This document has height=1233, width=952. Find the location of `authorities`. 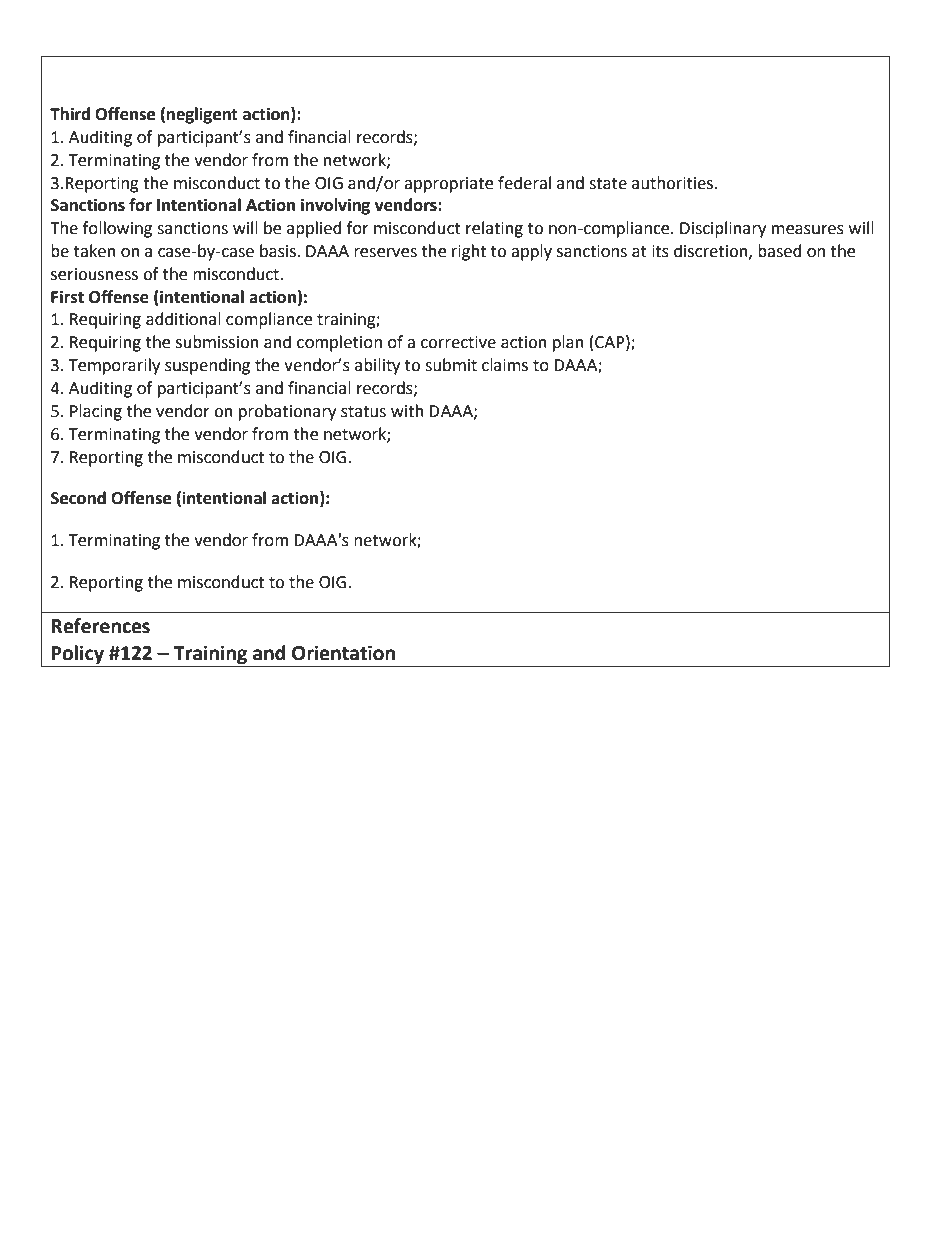

authorities is located at coordinates (674, 183).
